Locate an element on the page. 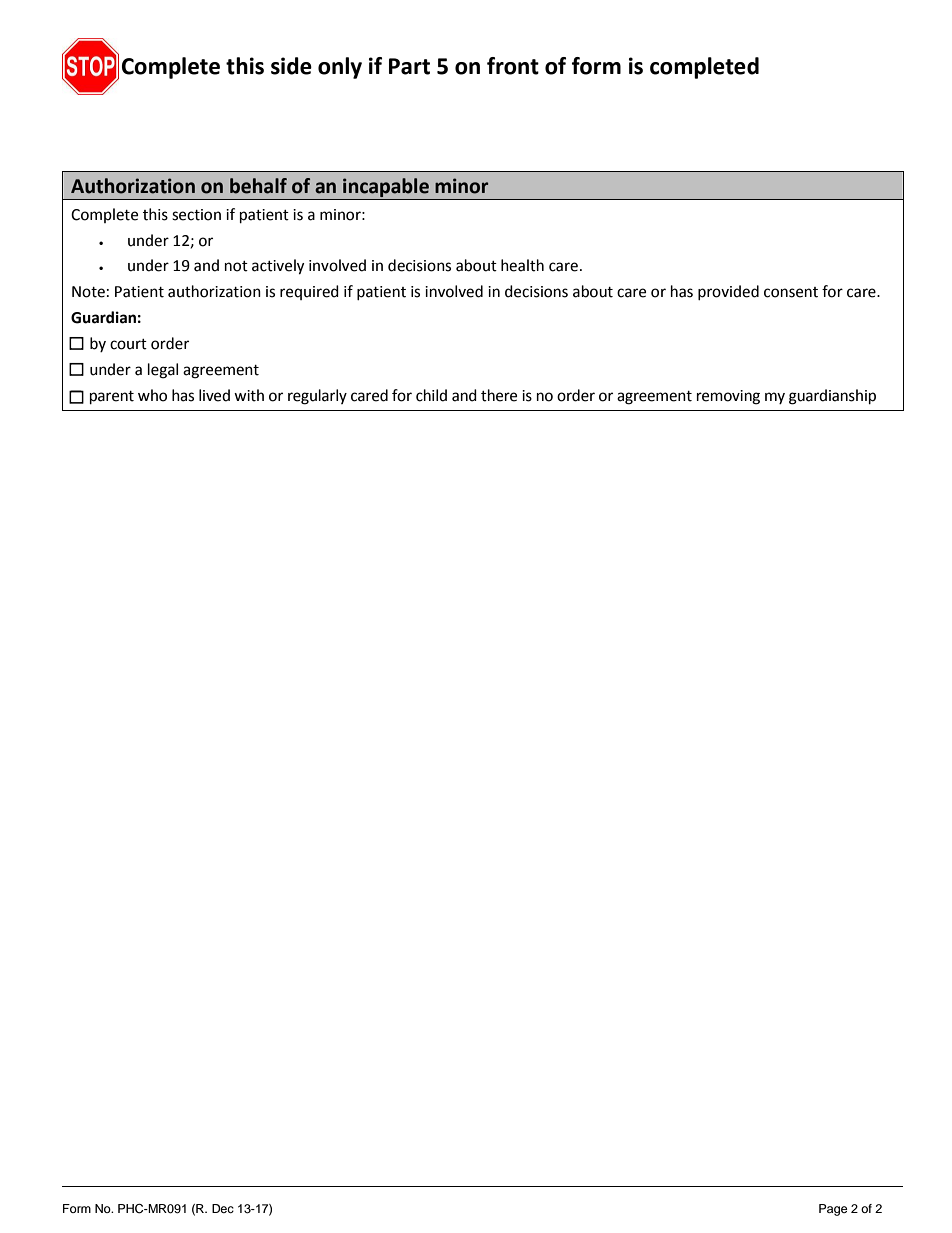  removing is located at coordinates (728, 397).
